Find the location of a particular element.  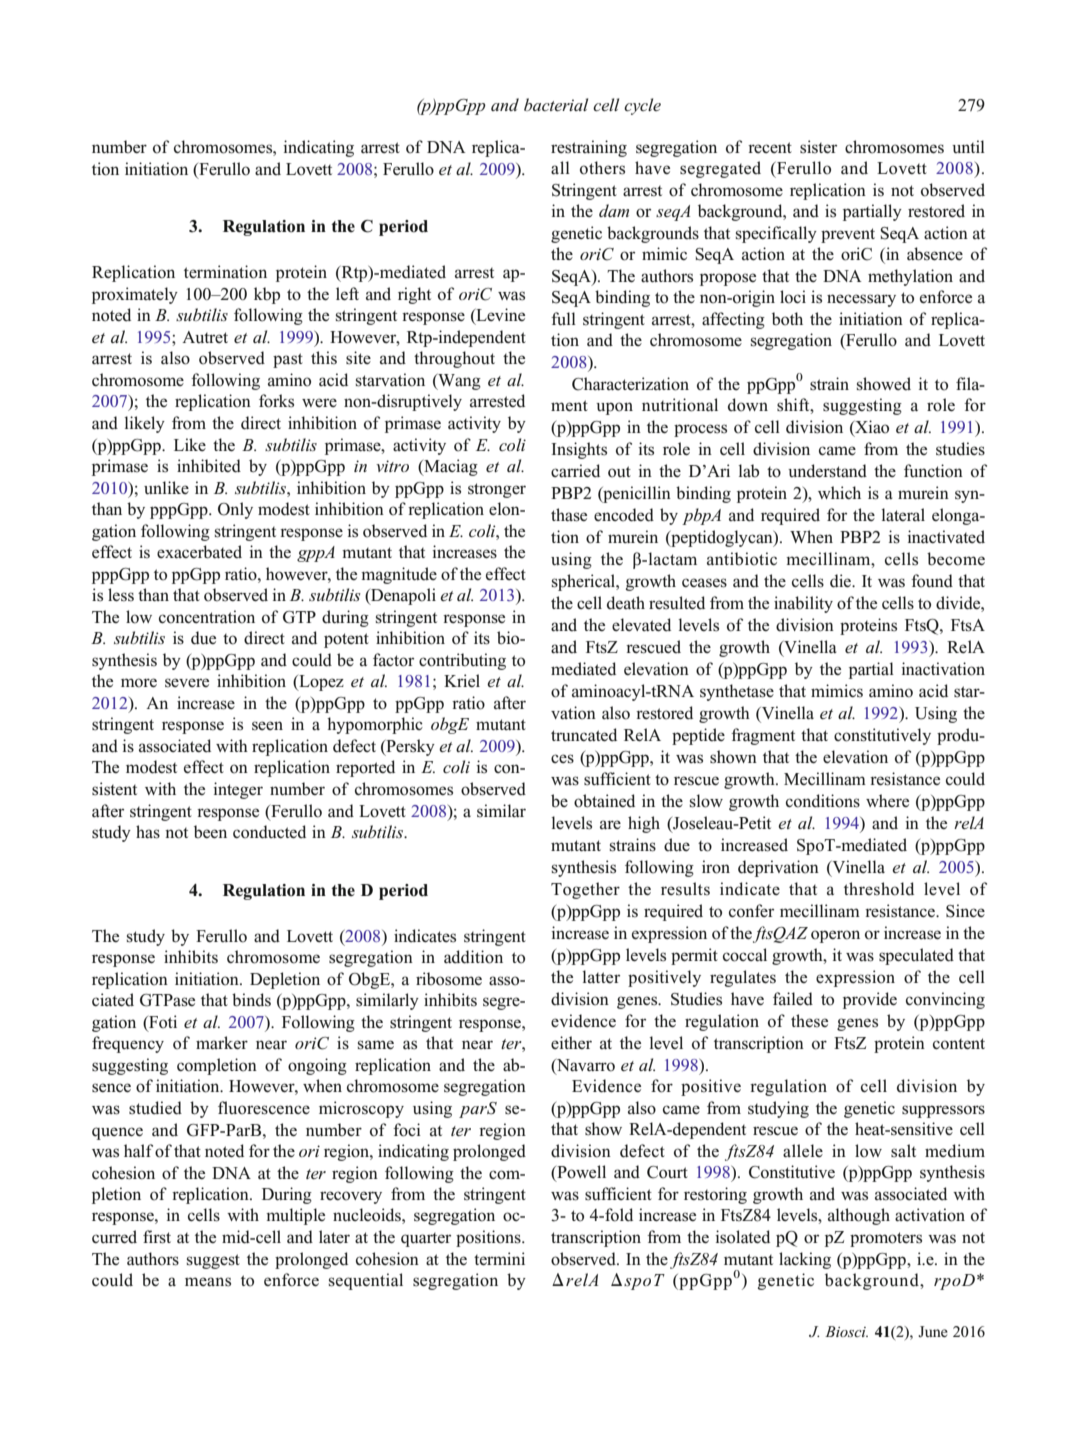

inhibited is located at coordinates (209, 466).
